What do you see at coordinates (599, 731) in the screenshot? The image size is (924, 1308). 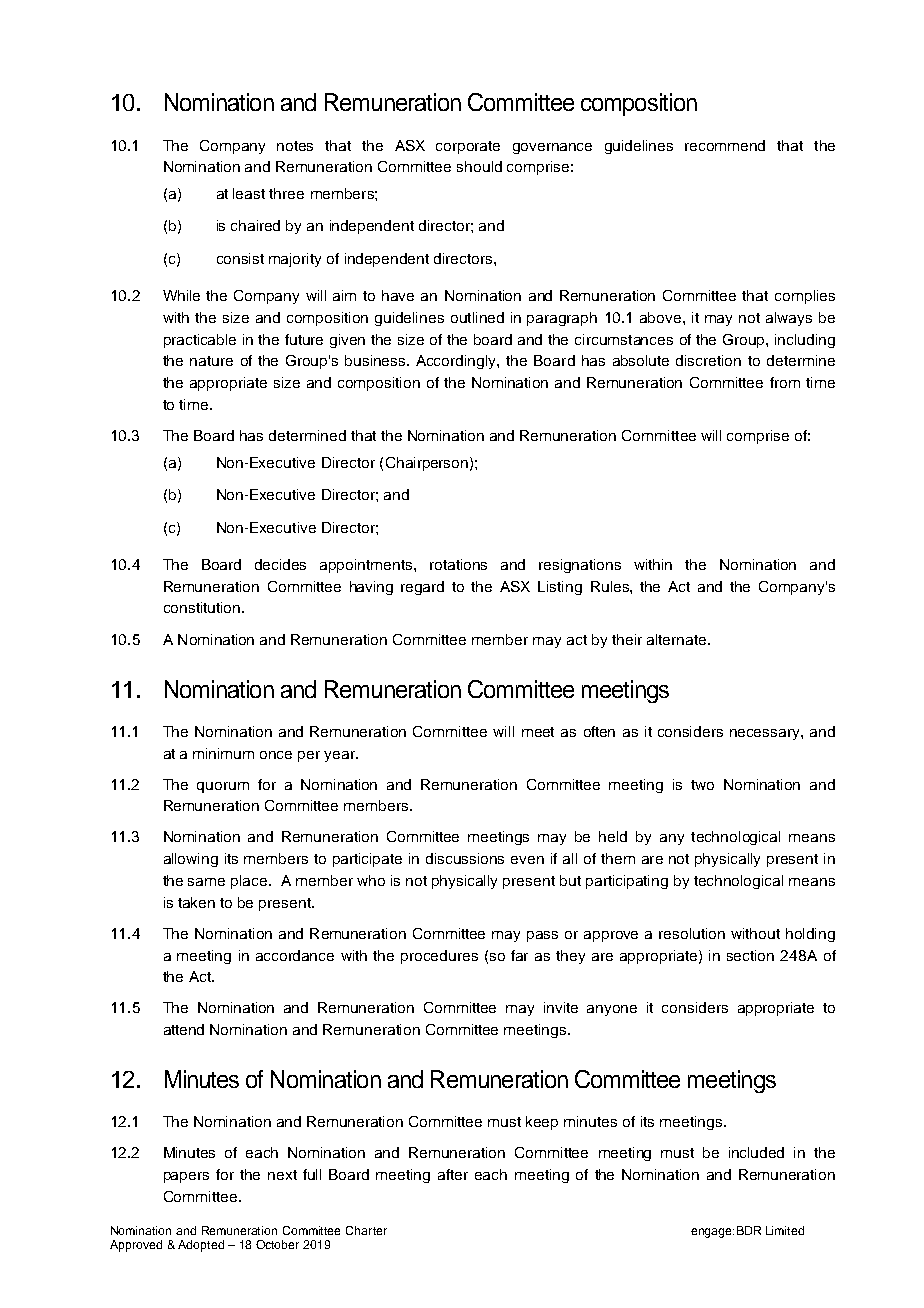 I see `often` at bounding box center [599, 731].
